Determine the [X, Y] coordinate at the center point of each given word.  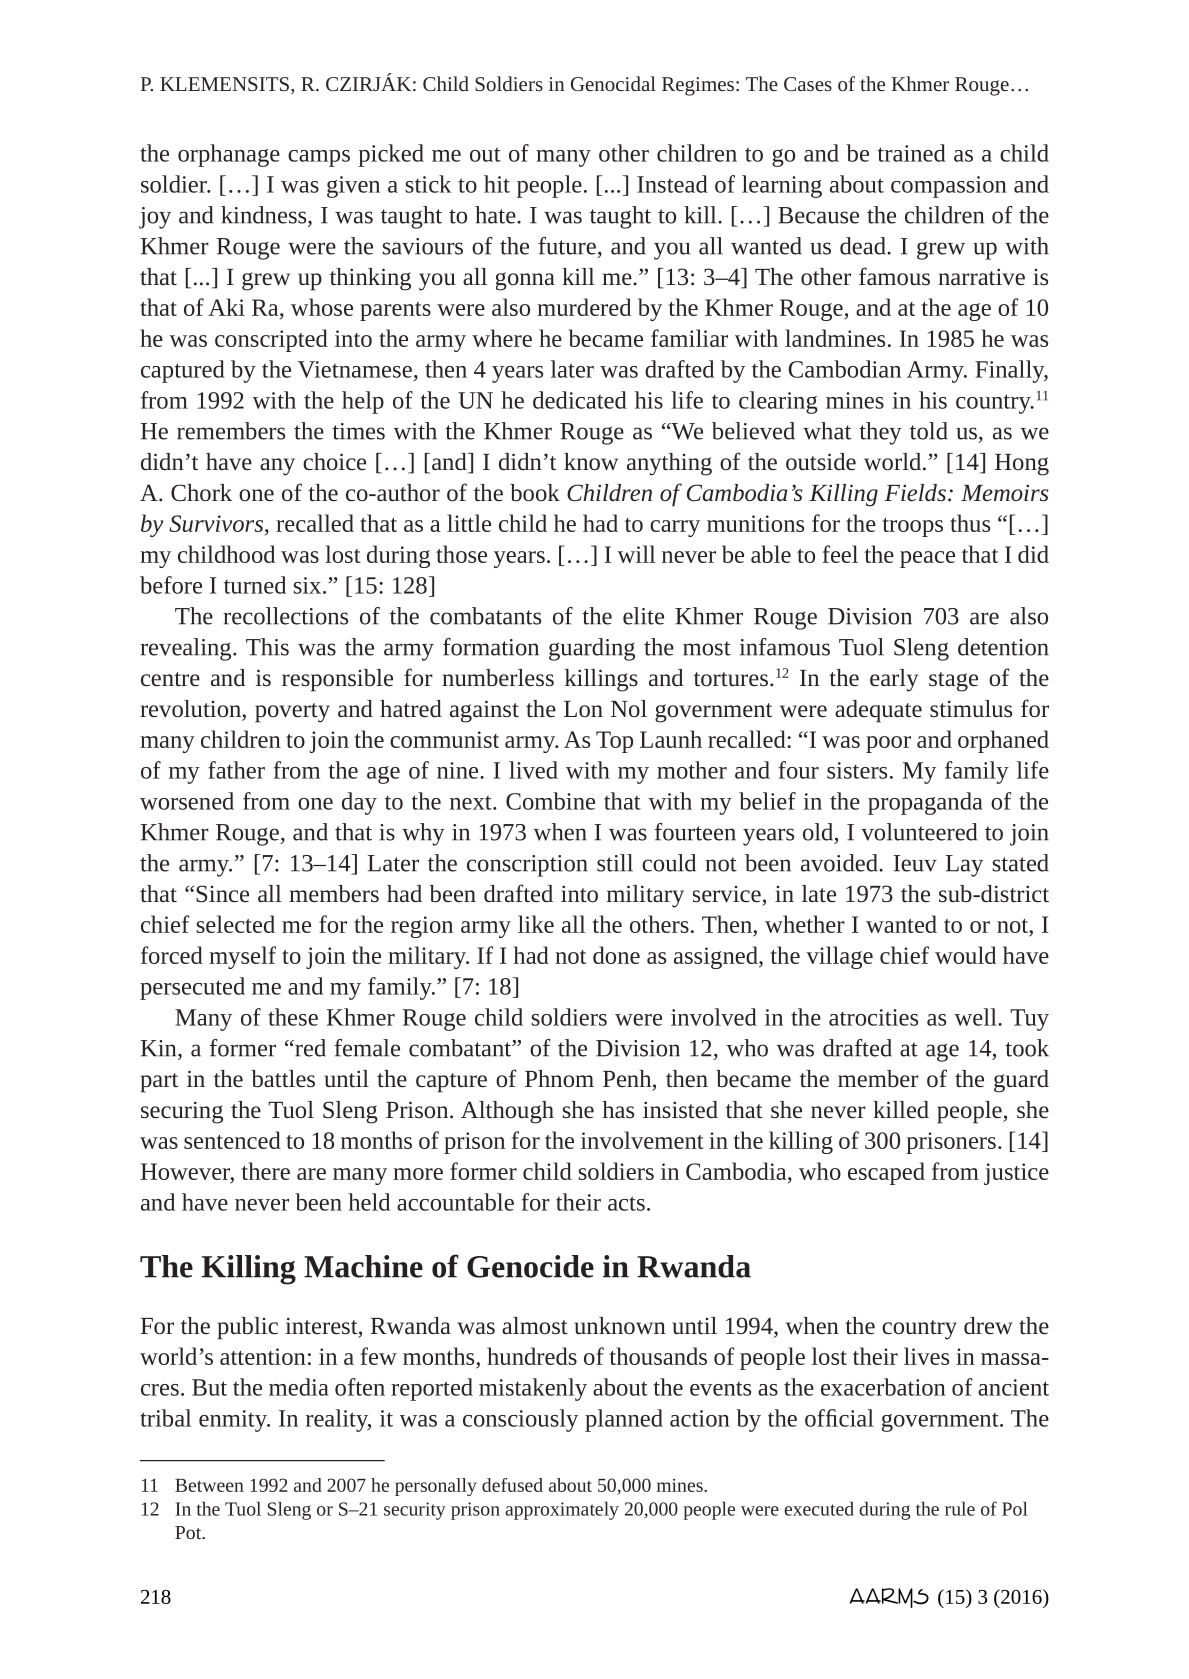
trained [911, 153]
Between [209, 1485]
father [236, 770]
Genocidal [613, 83]
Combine [550, 801]
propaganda [925, 803]
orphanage [229, 155]
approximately [562, 1511]
